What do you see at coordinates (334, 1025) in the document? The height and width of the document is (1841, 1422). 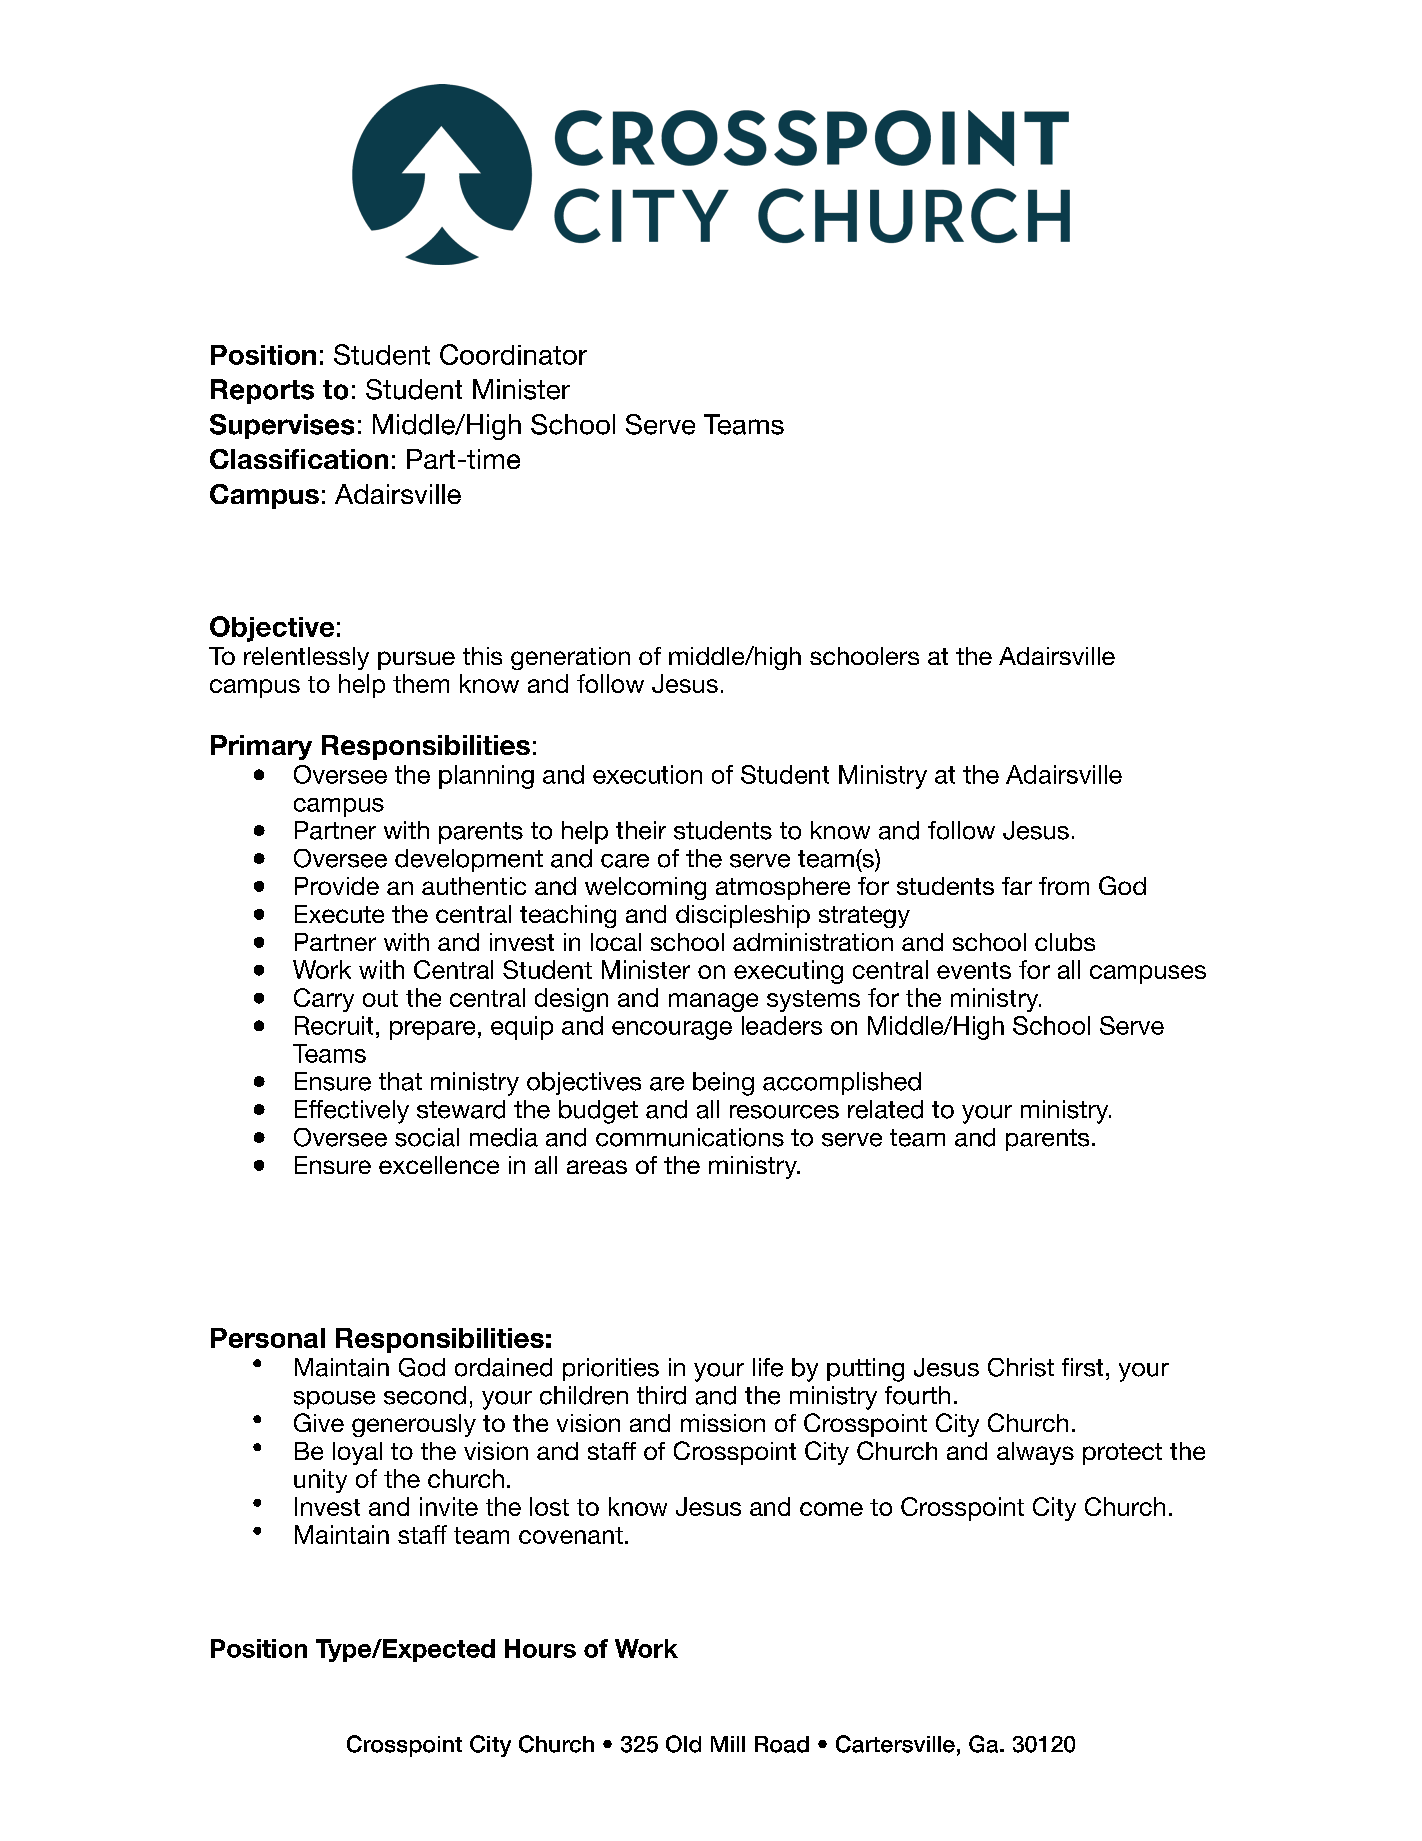 I see `Recruit` at bounding box center [334, 1025].
